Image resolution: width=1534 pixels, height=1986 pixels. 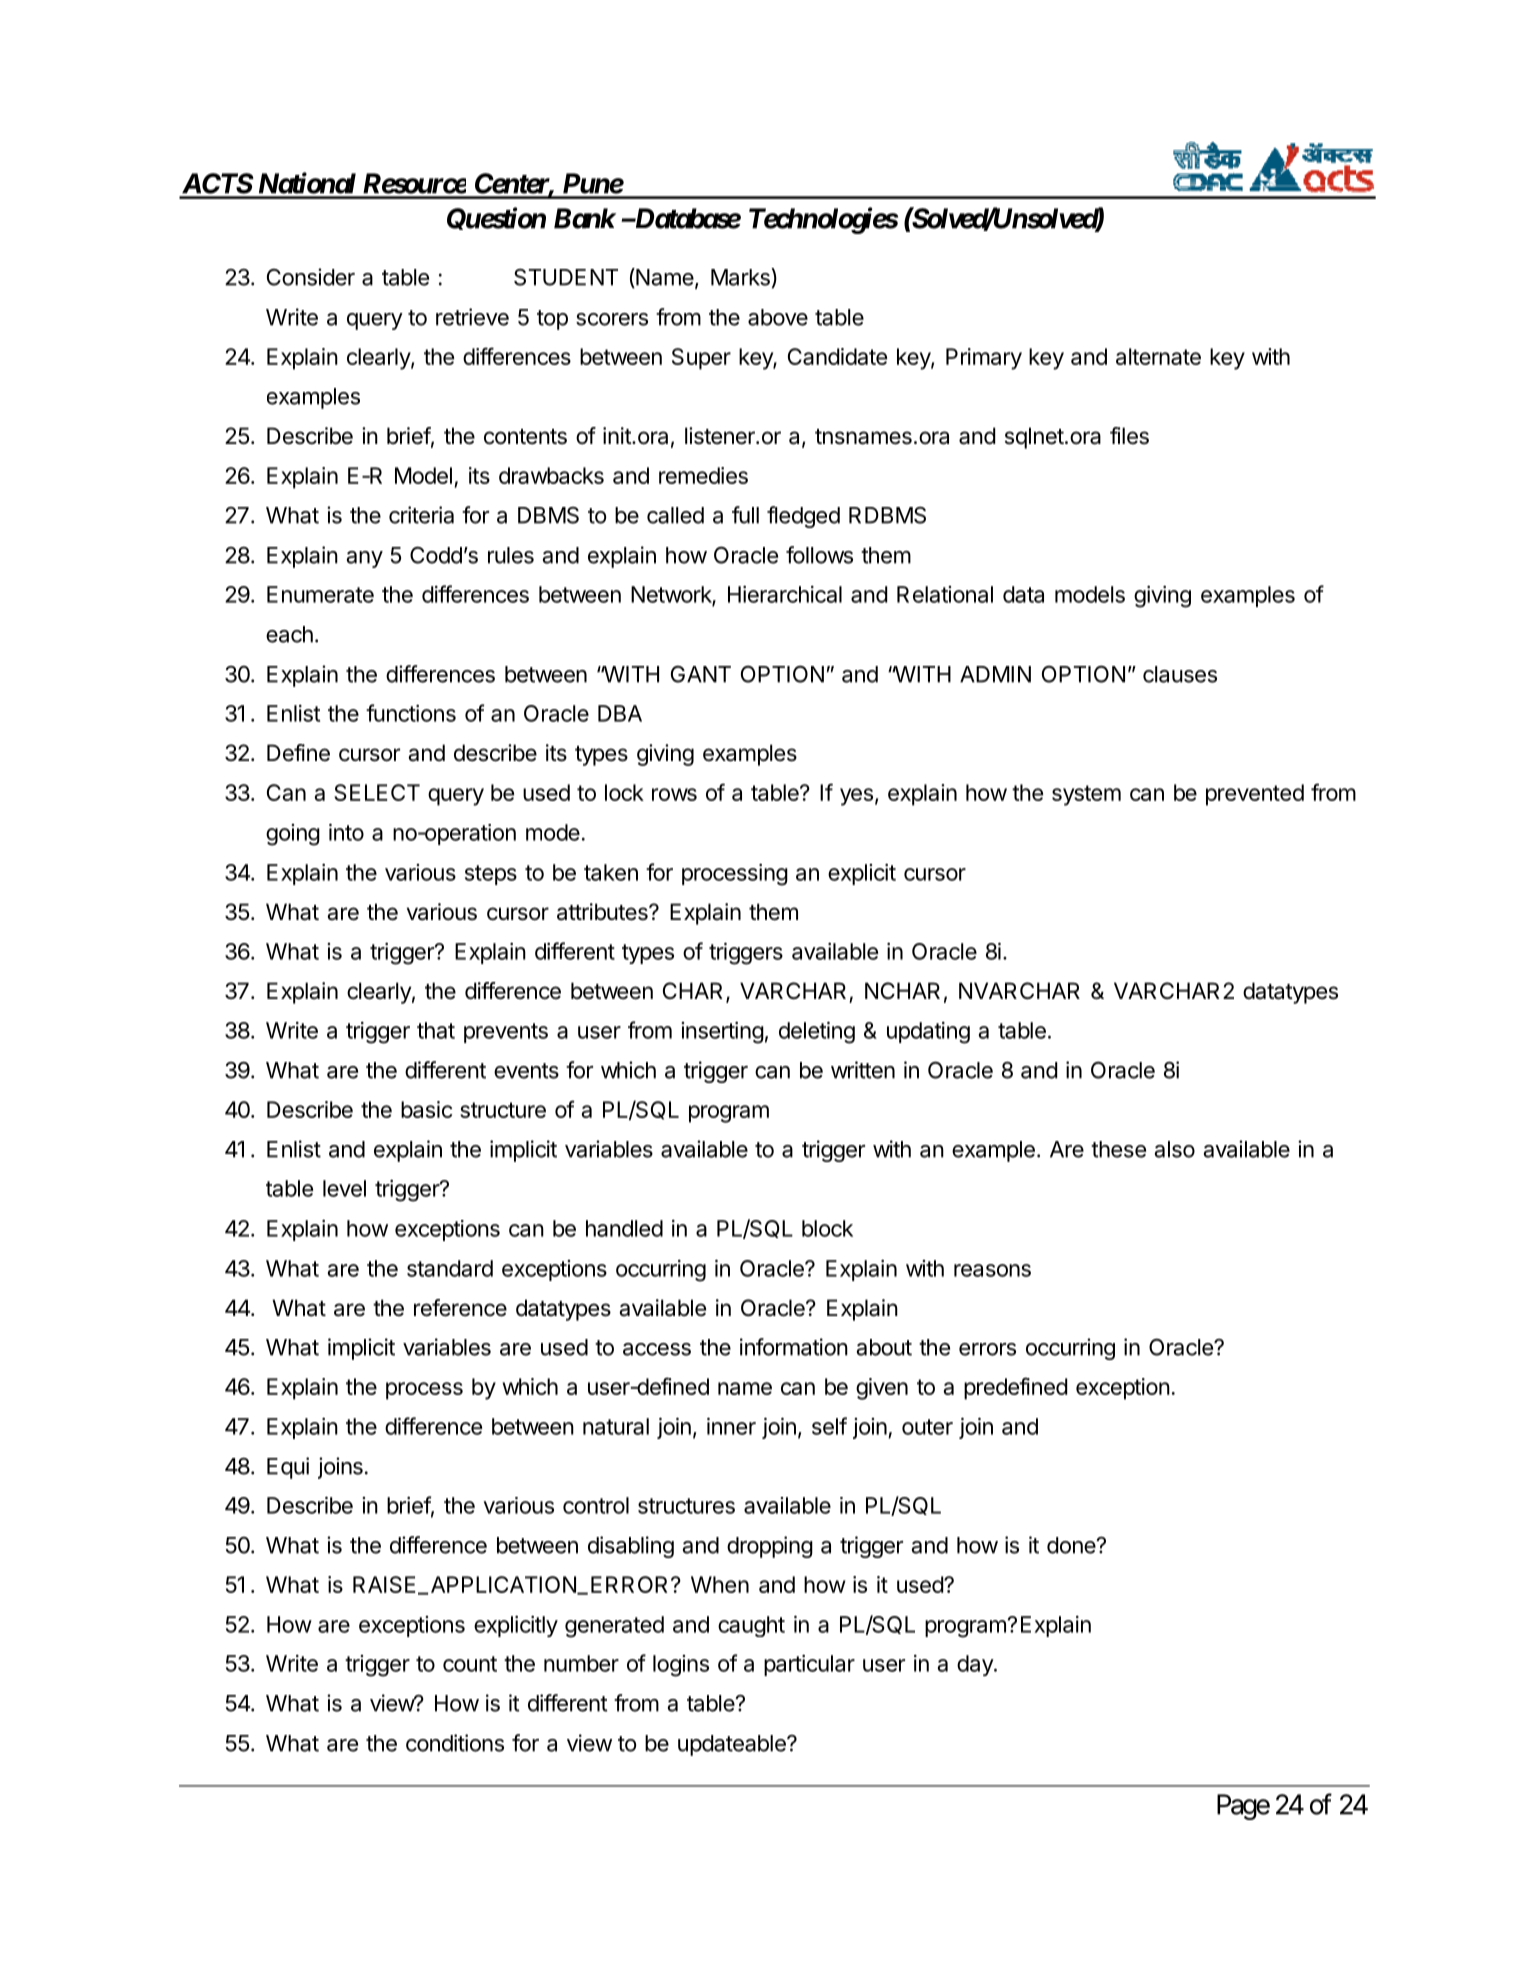 What do you see at coordinates (794, 1347) in the screenshot?
I see `information` at bounding box center [794, 1347].
